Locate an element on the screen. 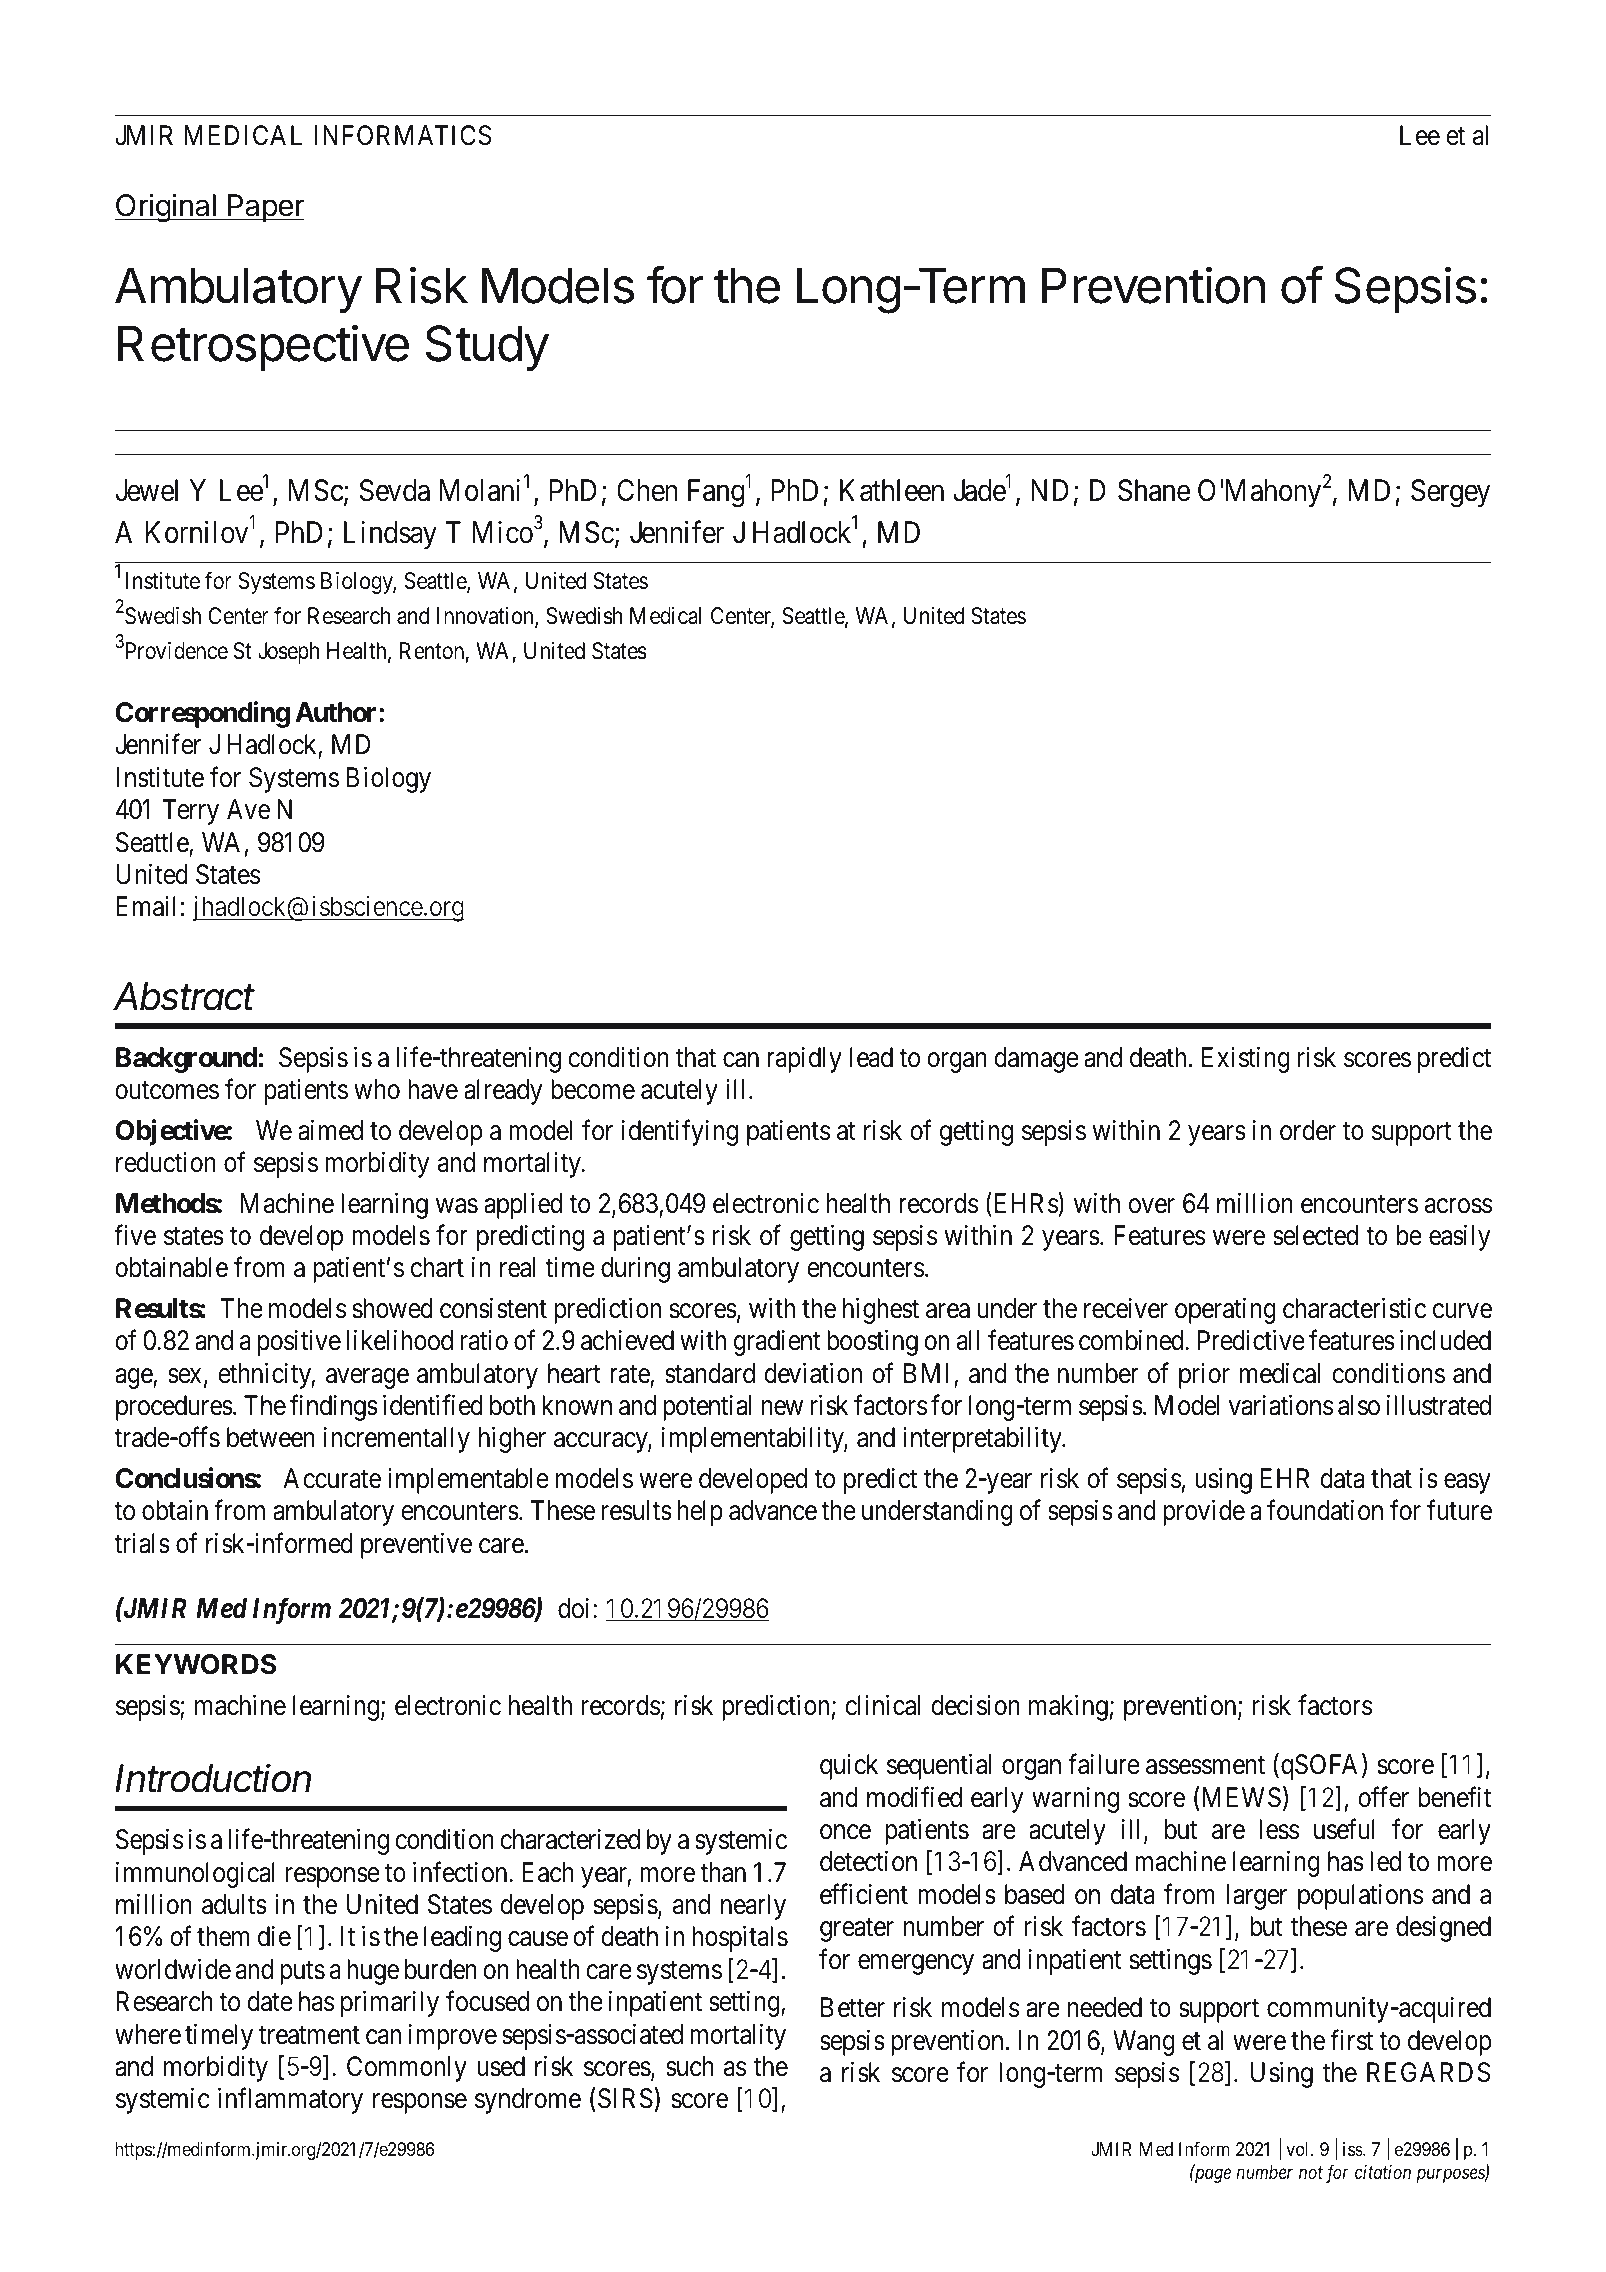 This screenshot has height=2272, width=1606. Paper is located at coordinates (265, 208).
